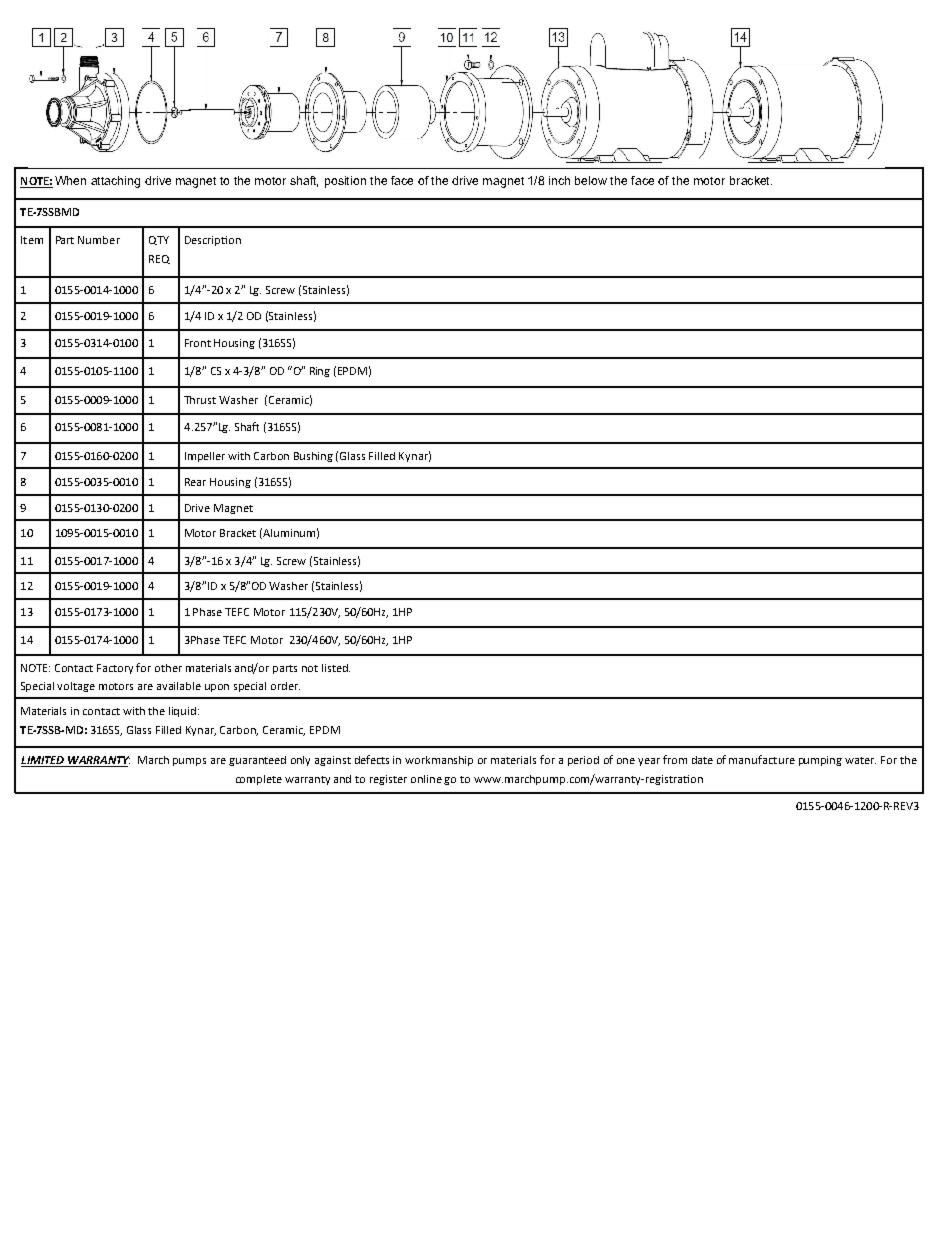 The image size is (952, 1233). What do you see at coordinates (313, 457) in the screenshot?
I see `Bushing` at bounding box center [313, 457].
